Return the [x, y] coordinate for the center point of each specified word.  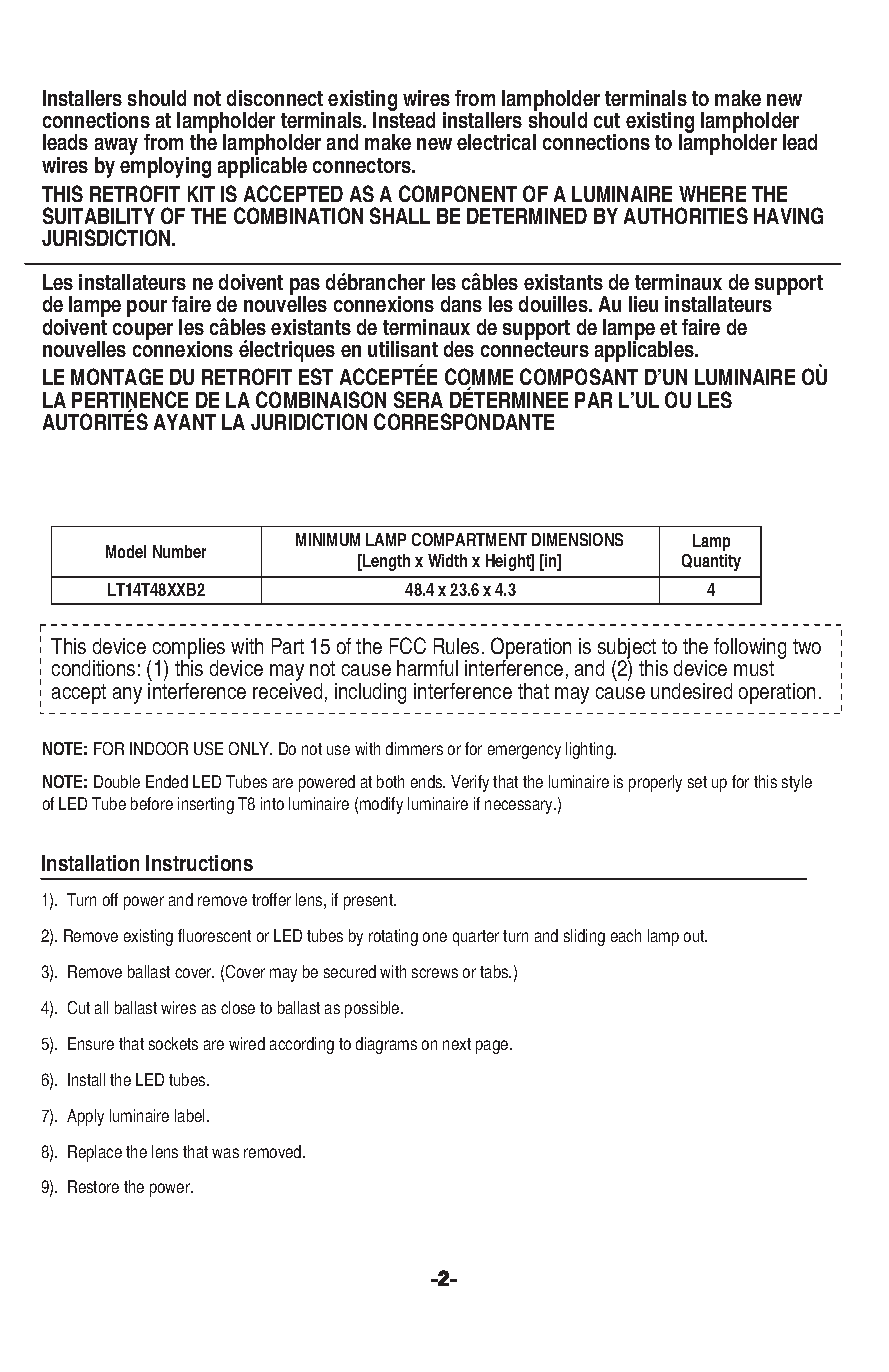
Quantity [711, 562]
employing [165, 167]
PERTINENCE [130, 401]
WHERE [712, 194]
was [225, 1153]
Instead [404, 119]
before [152, 803]
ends [428, 781]
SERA [418, 399]
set [697, 782]
